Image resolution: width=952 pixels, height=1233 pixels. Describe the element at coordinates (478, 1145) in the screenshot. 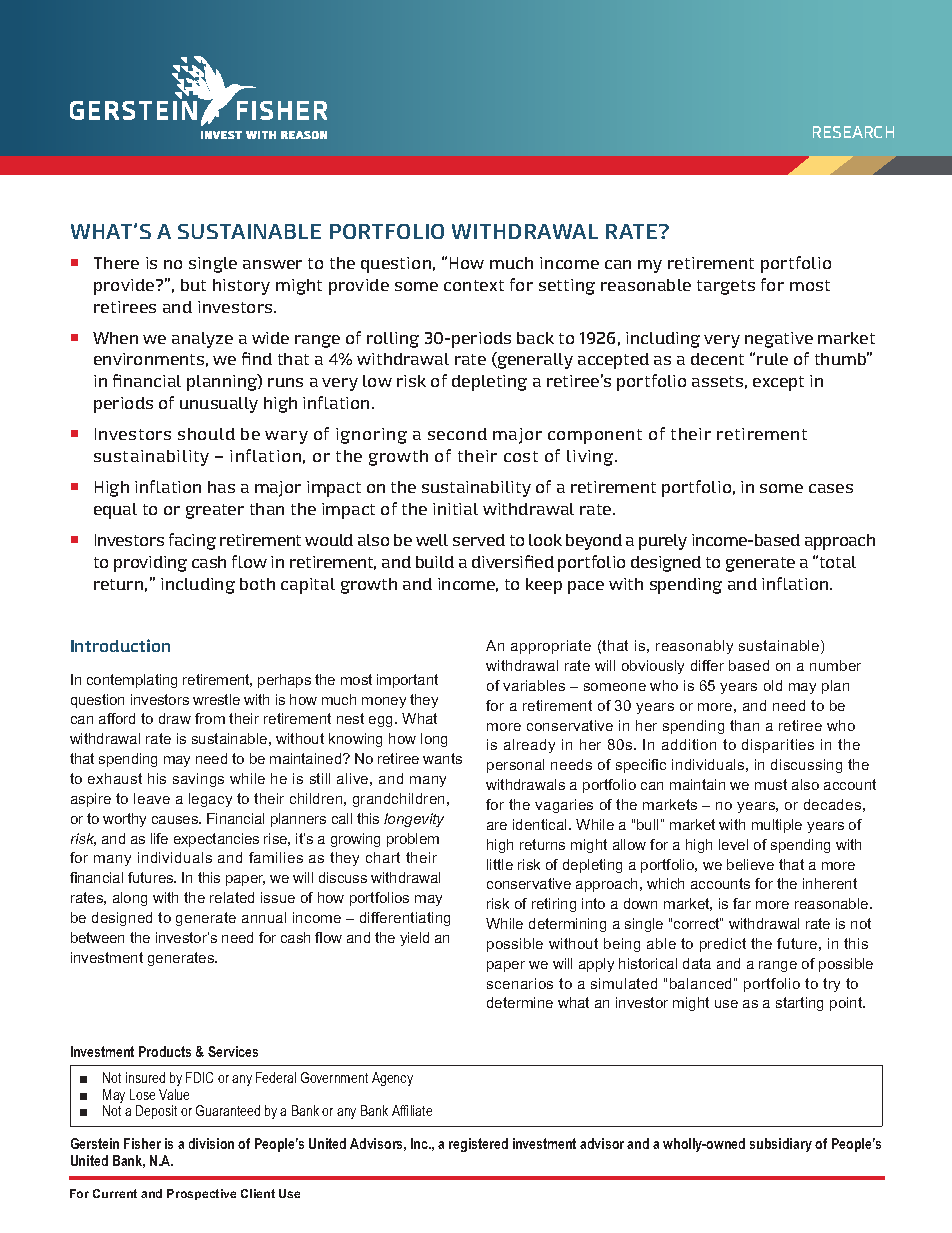

I see `registered` at that location.
